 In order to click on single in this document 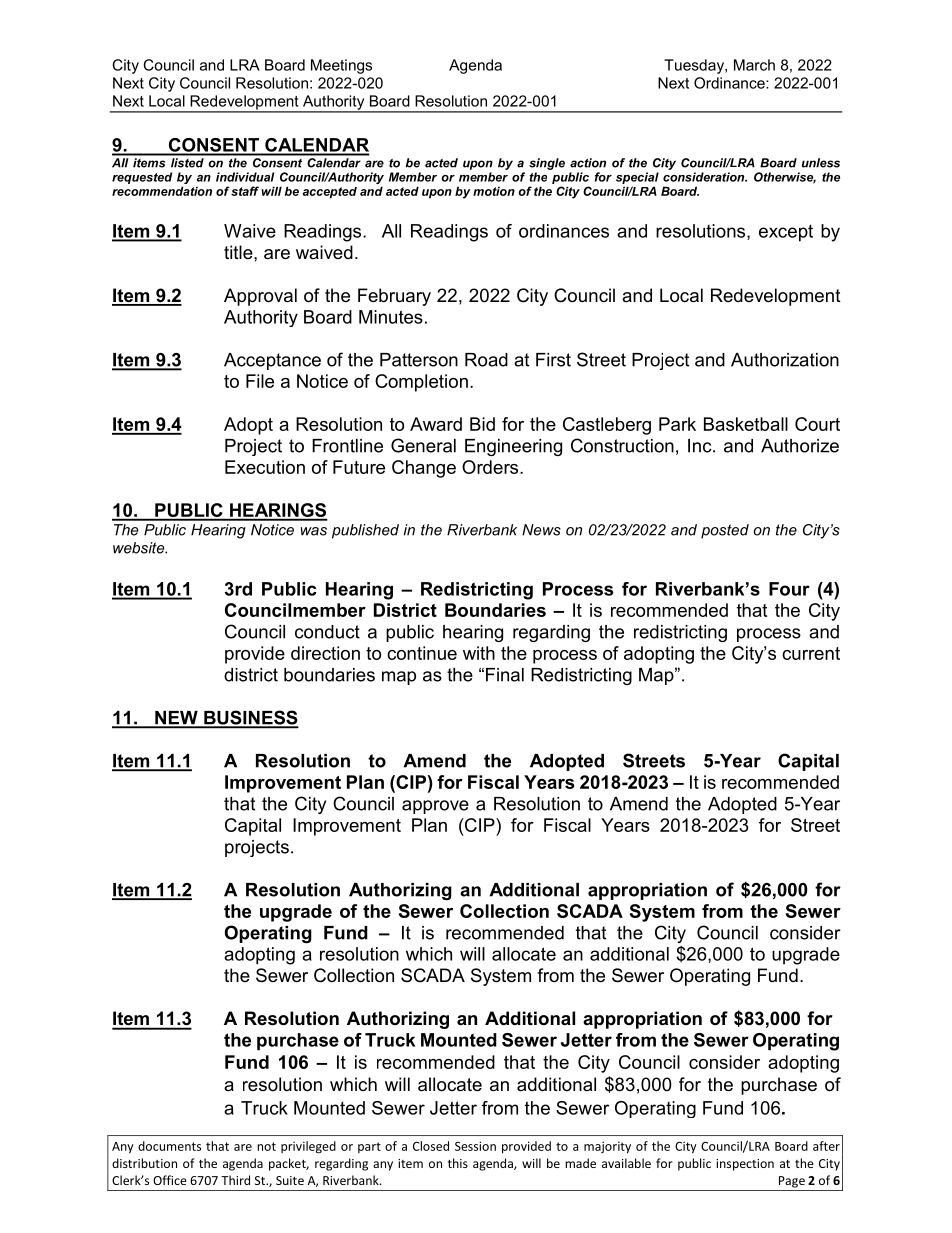, I will do `click(547, 164)`.
